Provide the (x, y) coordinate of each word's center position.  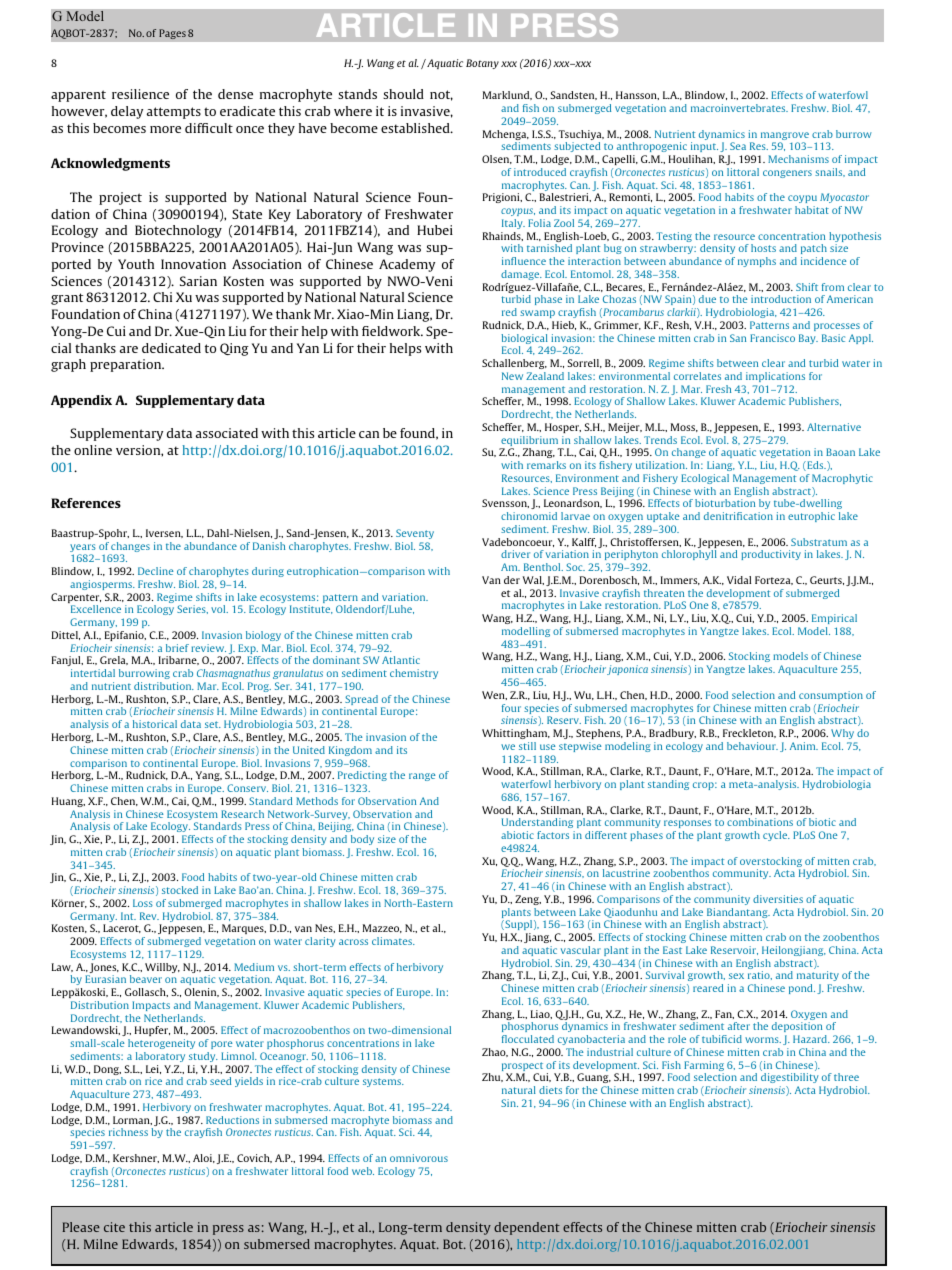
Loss (143, 903)
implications (775, 377)
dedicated (171, 348)
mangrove (785, 137)
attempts (174, 113)
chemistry (414, 674)
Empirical (834, 619)
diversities (778, 899)
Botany (482, 64)
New (512, 376)
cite (114, 1227)
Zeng (528, 900)
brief (177, 648)
